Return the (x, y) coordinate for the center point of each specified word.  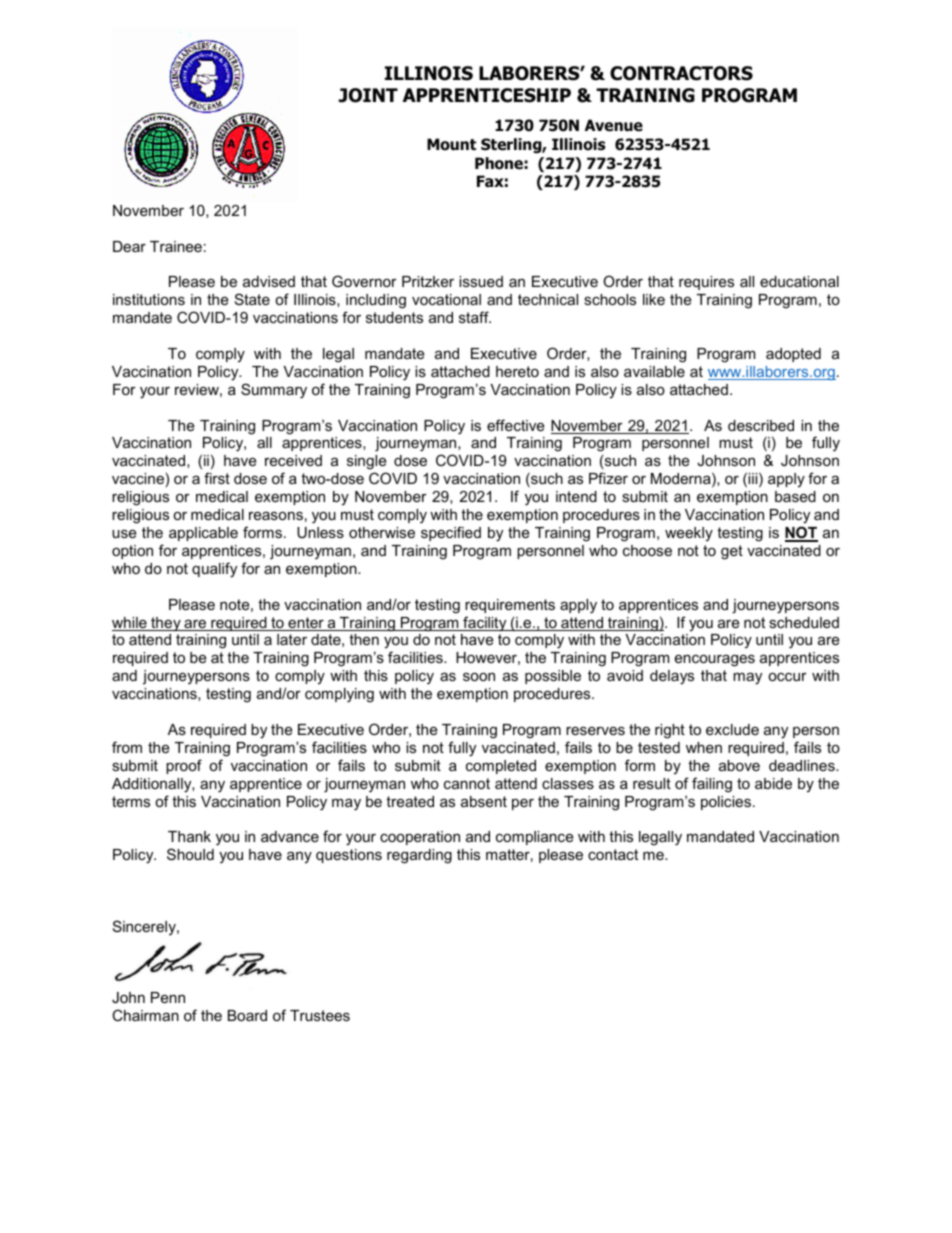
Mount (451, 144)
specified (451, 533)
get (732, 552)
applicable (203, 534)
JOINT (368, 95)
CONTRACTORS (681, 73)
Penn (168, 997)
